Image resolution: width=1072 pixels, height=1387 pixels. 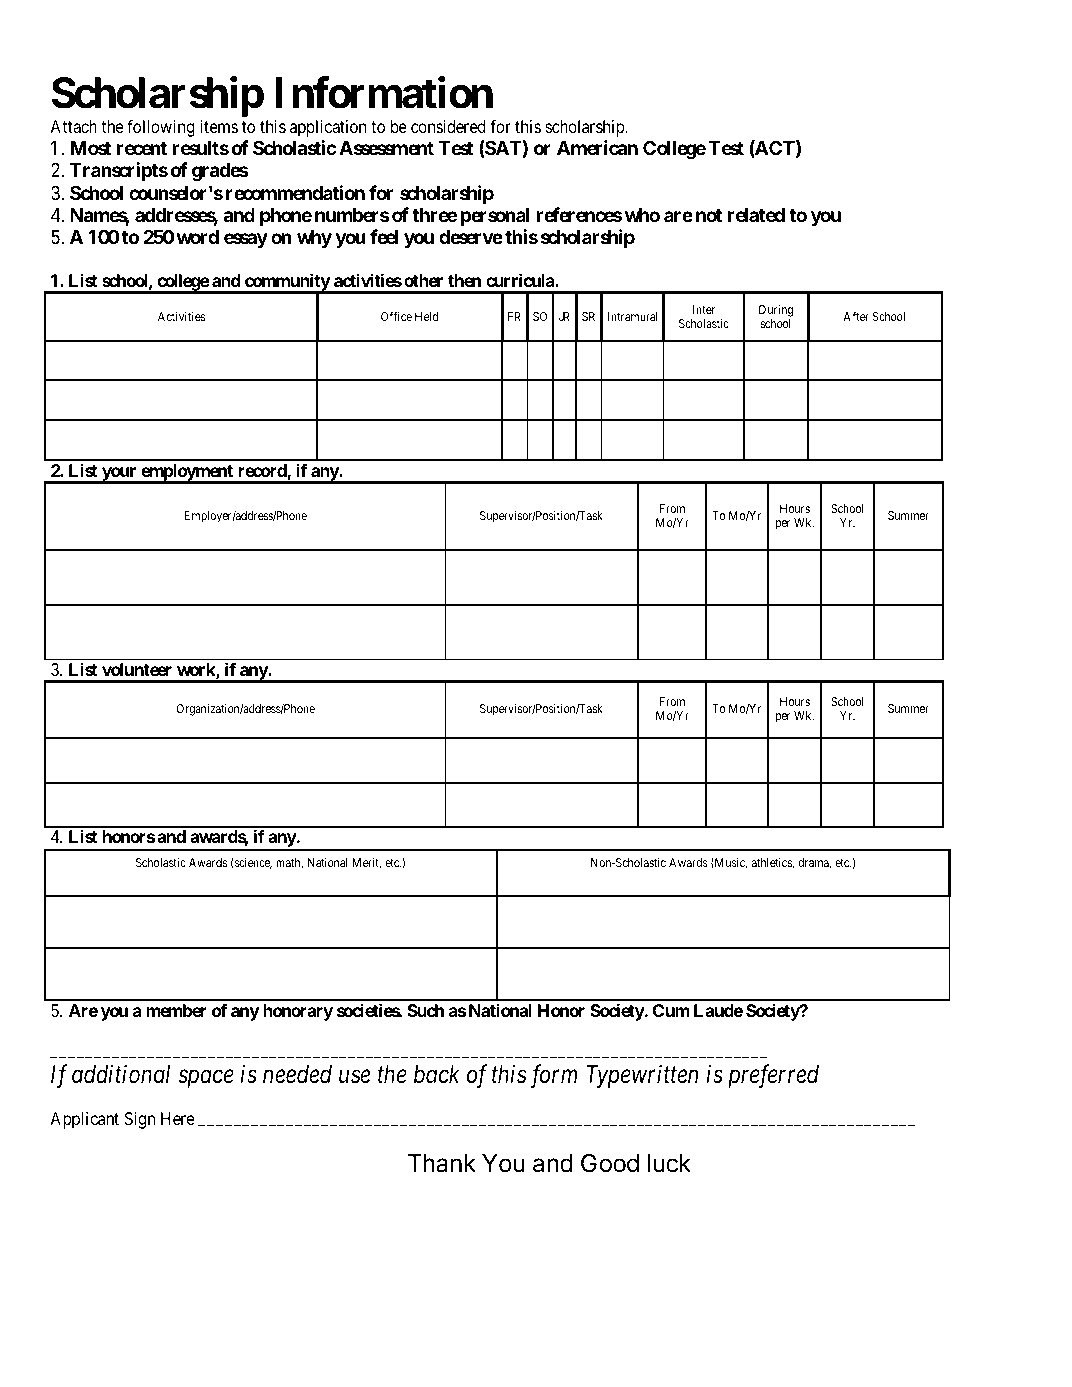 What do you see at coordinates (425, 1010) in the screenshot?
I see `Such` at bounding box center [425, 1010].
